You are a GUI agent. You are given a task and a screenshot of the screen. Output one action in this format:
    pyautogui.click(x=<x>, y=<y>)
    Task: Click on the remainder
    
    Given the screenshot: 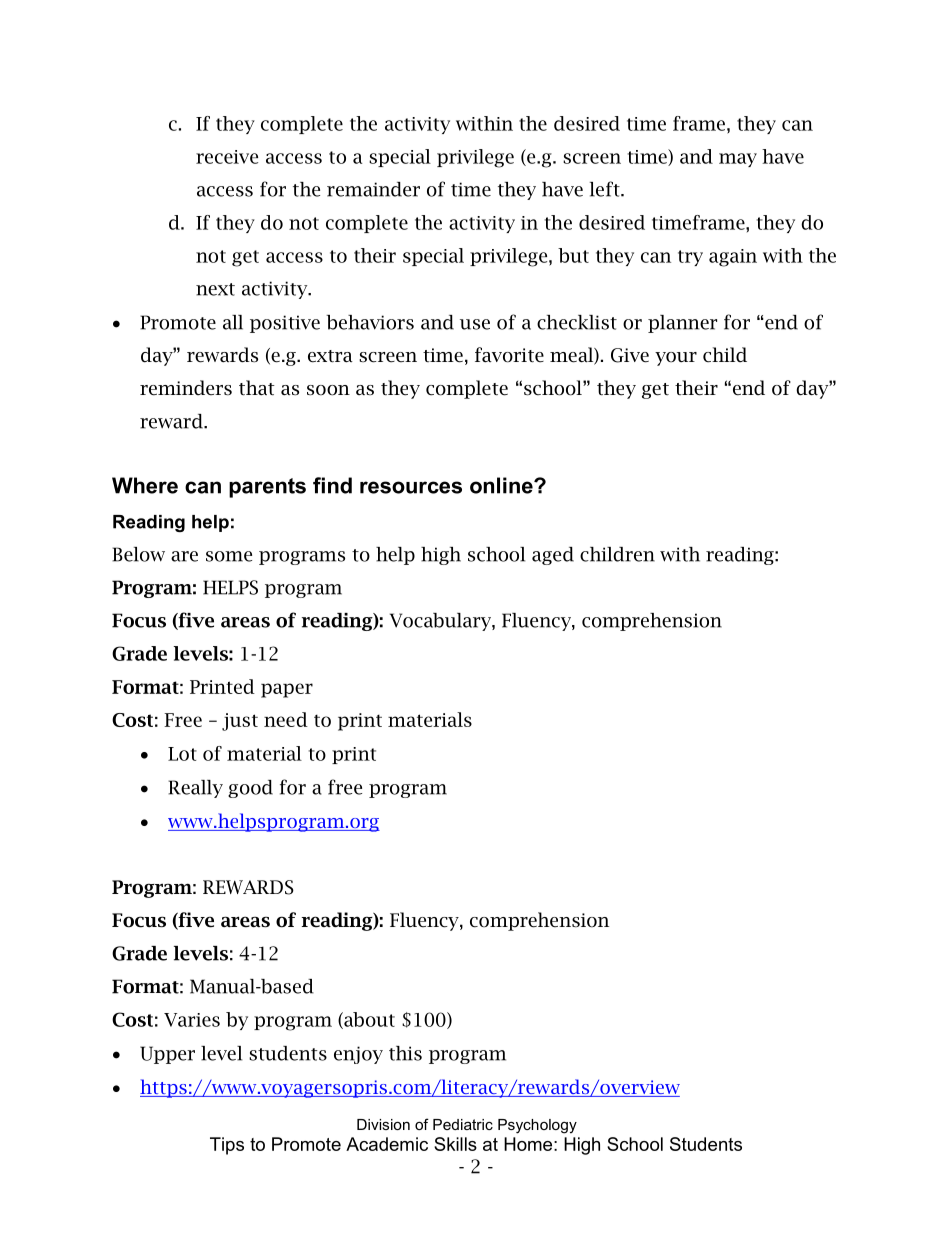 What is the action you would take?
    pyautogui.click(x=373, y=189)
